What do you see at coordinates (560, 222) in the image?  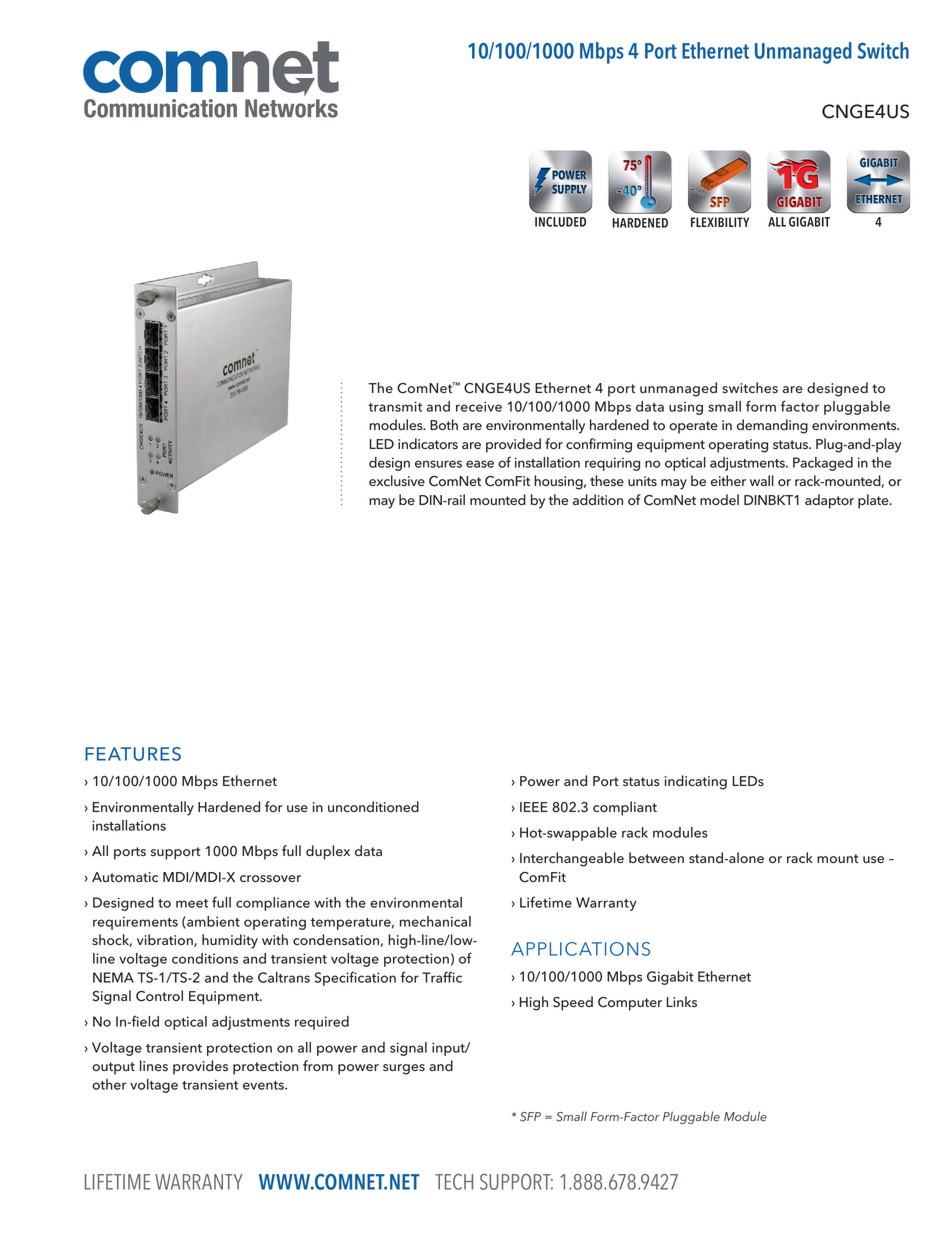 I see `INCLUDED` at bounding box center [560, 222].
